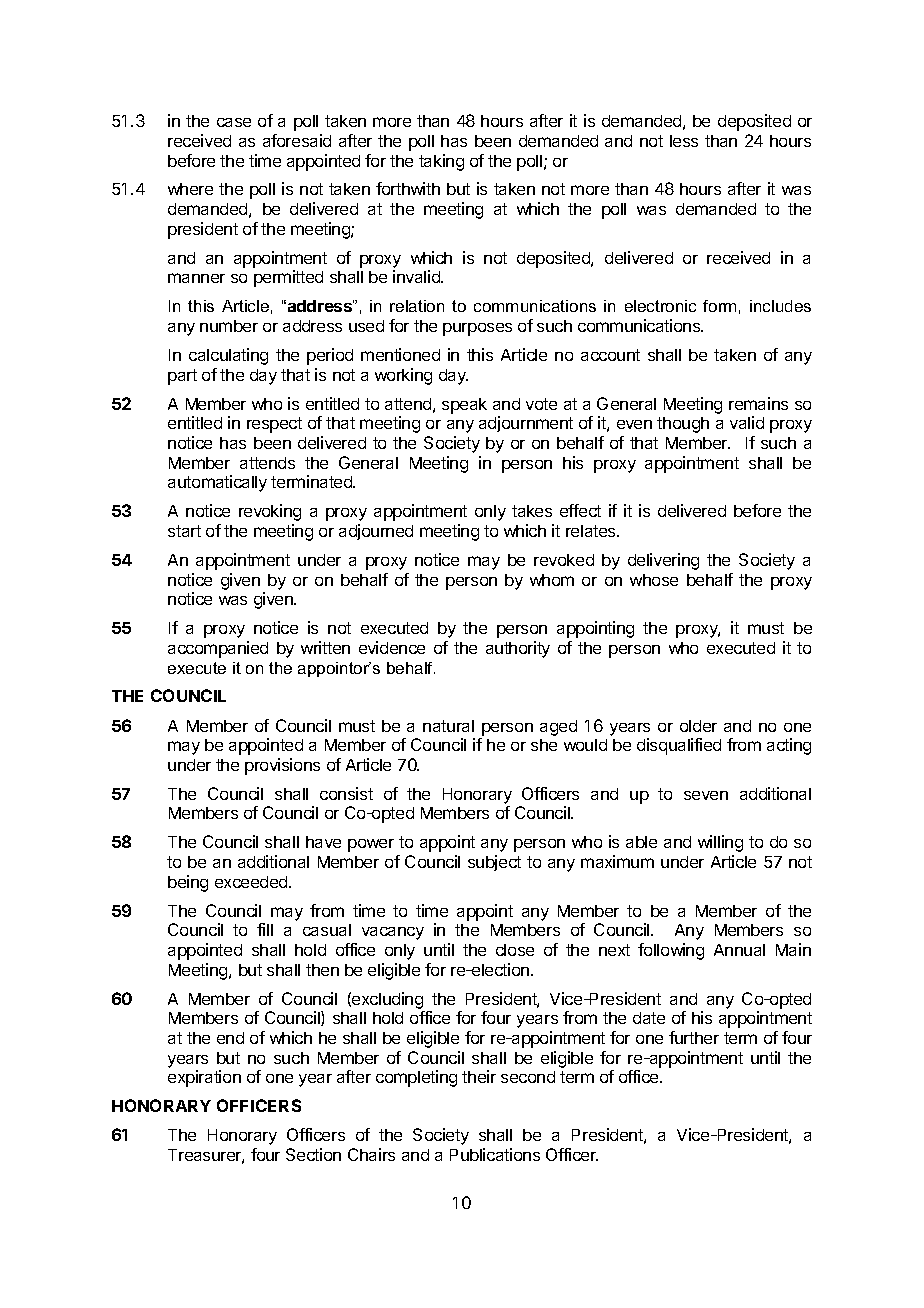  What do you see at coordinates (495, 1154) in the document?
I see `Publications` at bounding box center [495, 1154].
